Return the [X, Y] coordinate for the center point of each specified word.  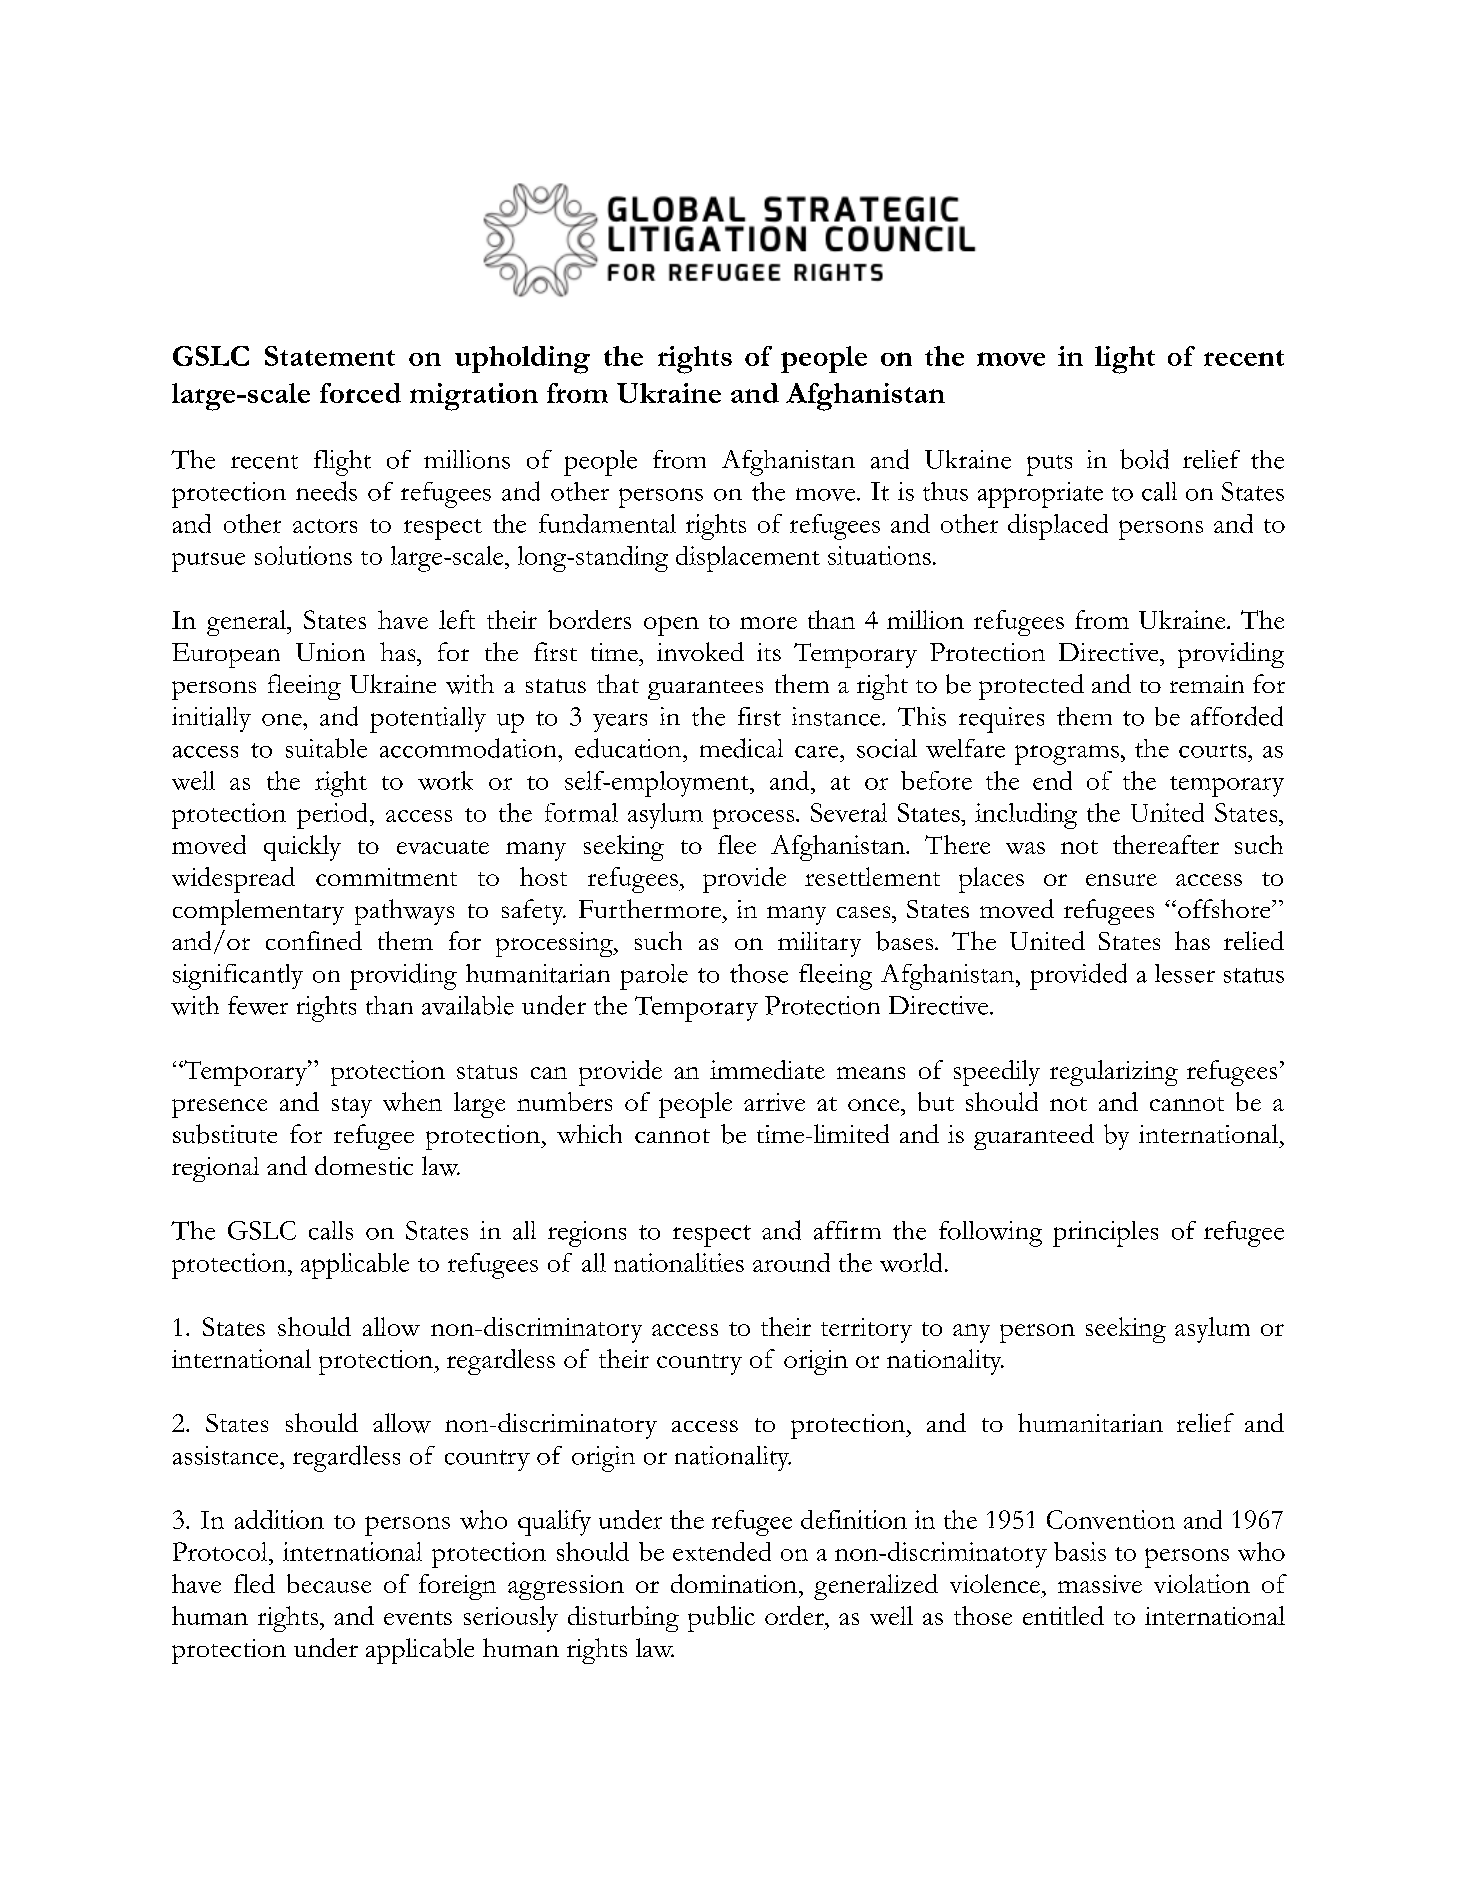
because [329, 1583]
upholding [522, 360]
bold [1144, 459]
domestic [364, 1165]
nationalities [679, 1262]
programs [1067, 755]
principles [1105, 1234]
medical [741, 748]
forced [360, 393]
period [332, 816]
